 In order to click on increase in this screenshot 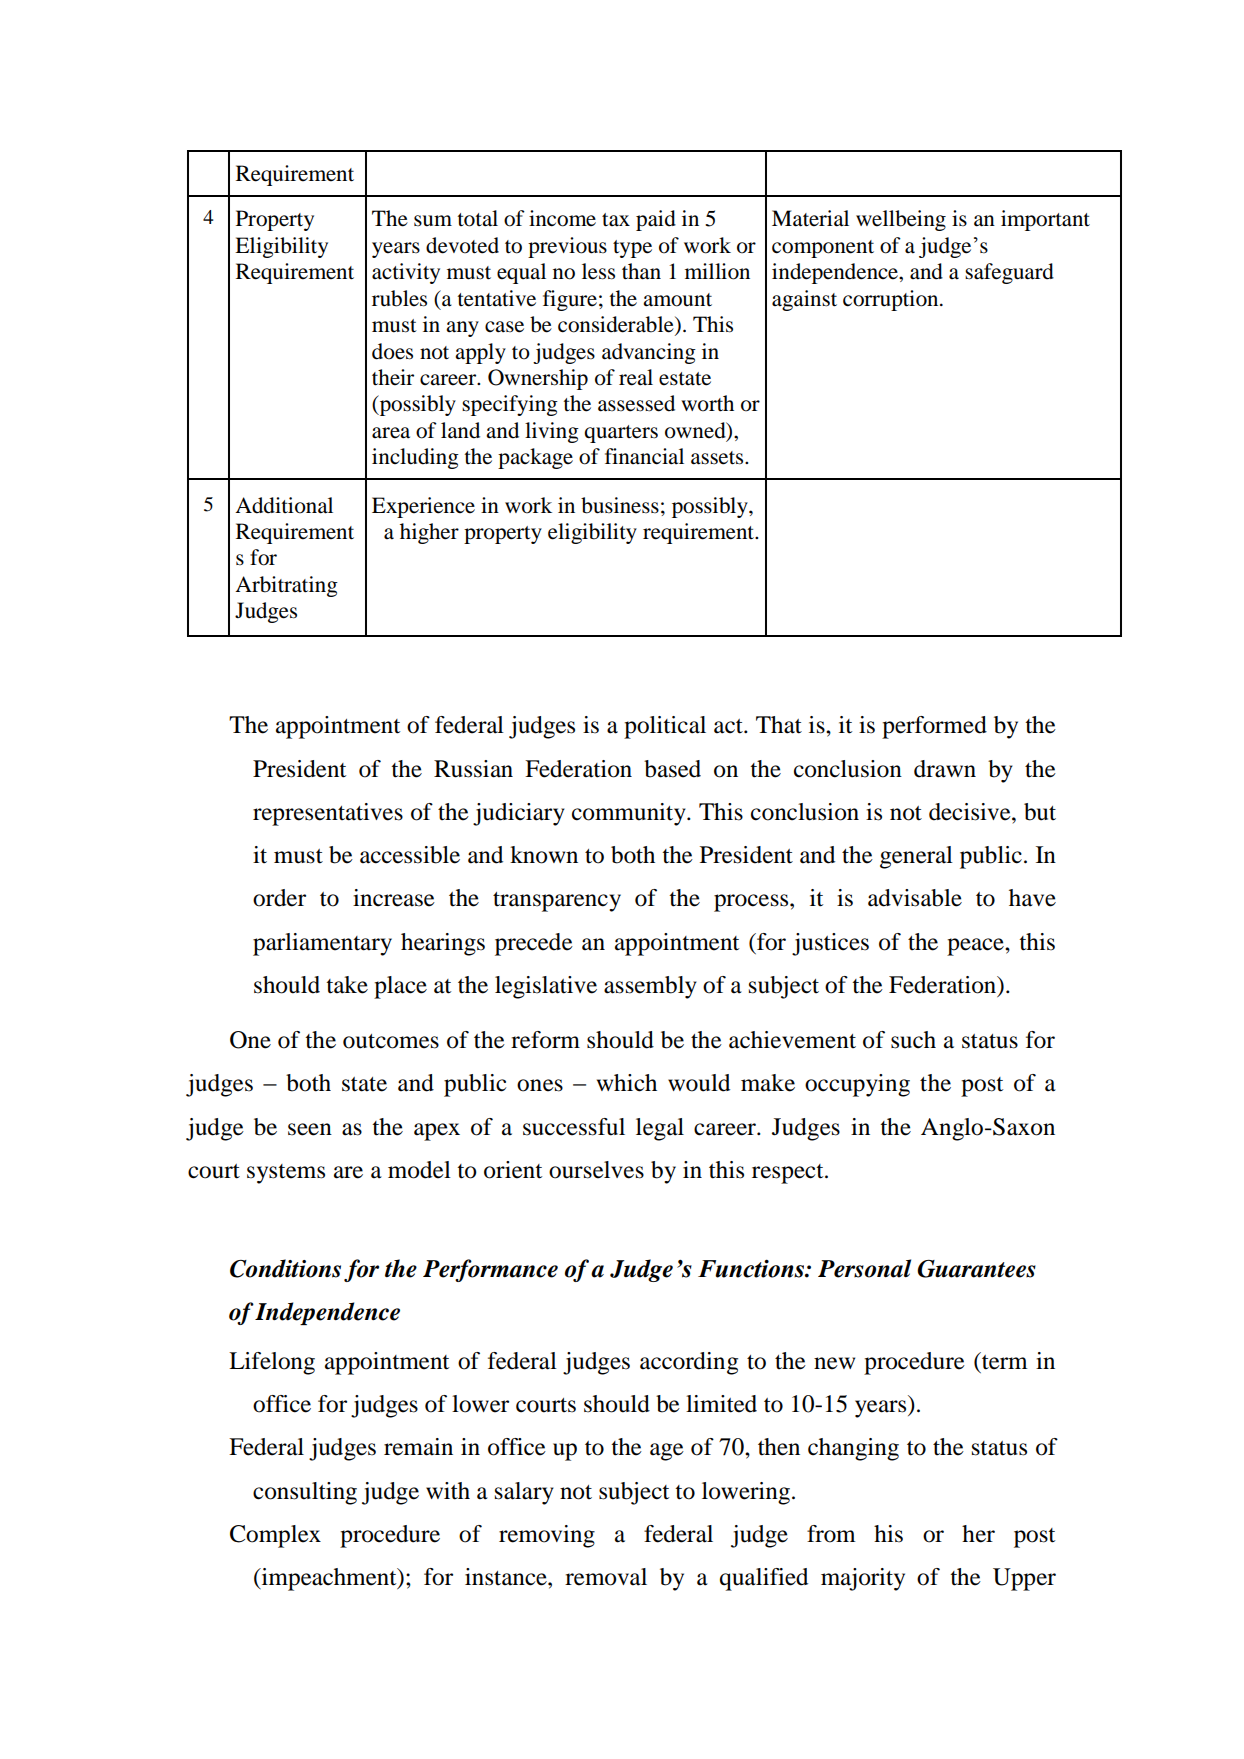, I will do `click(394, 898)`.
